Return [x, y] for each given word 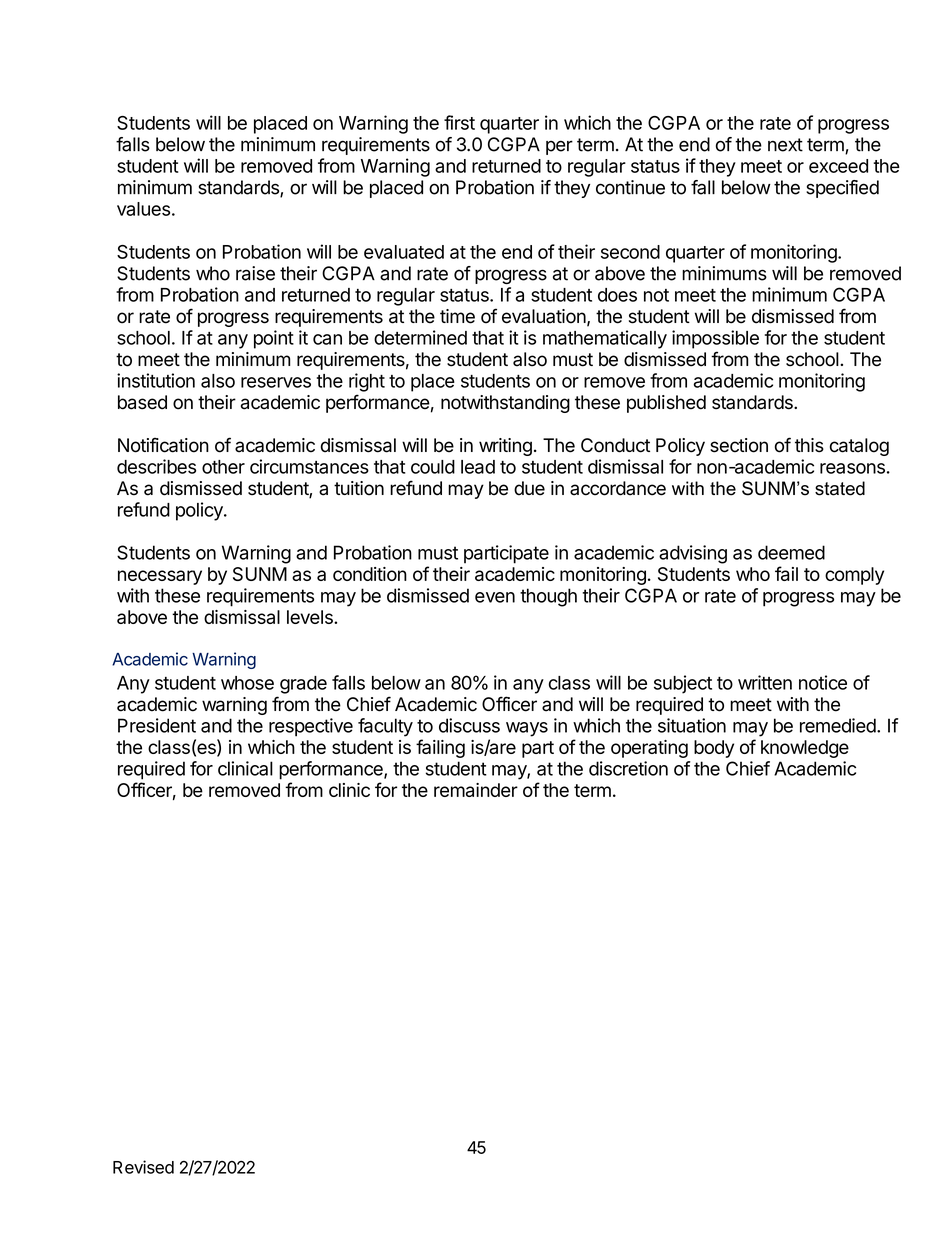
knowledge [805, 749]
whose [247, 683]
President [157, 725]
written [765, 682]
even [495, 597]
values [143, 209]
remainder [476, 790]
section [739, 445]
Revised [143, 1167]
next [785, 145]
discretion [628, 768]
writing [505, 447]
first [459, 122]
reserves [276, 382]
